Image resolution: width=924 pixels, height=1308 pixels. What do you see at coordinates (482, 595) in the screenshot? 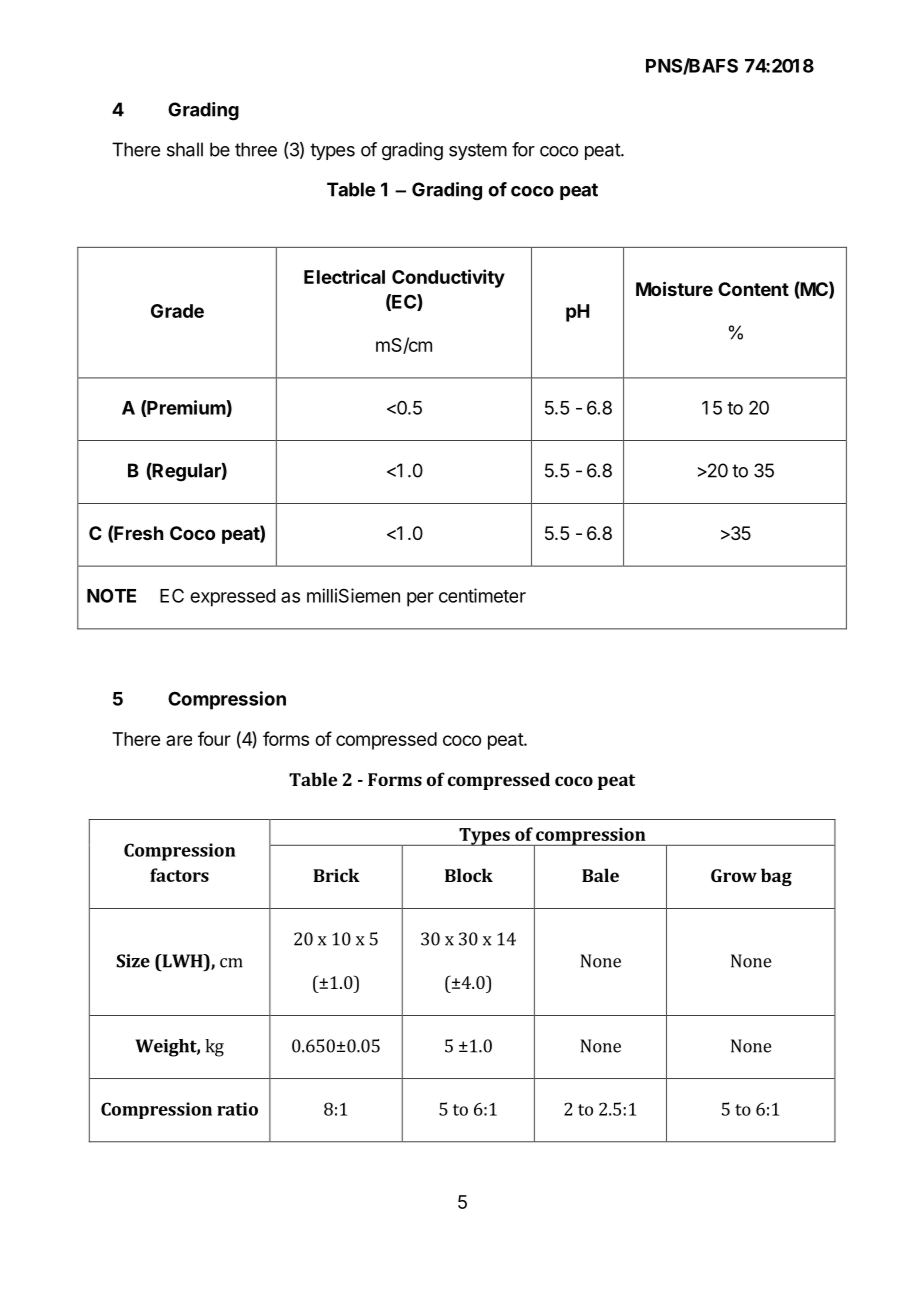
I see `centimeter` at bounding box center [482, 595].
